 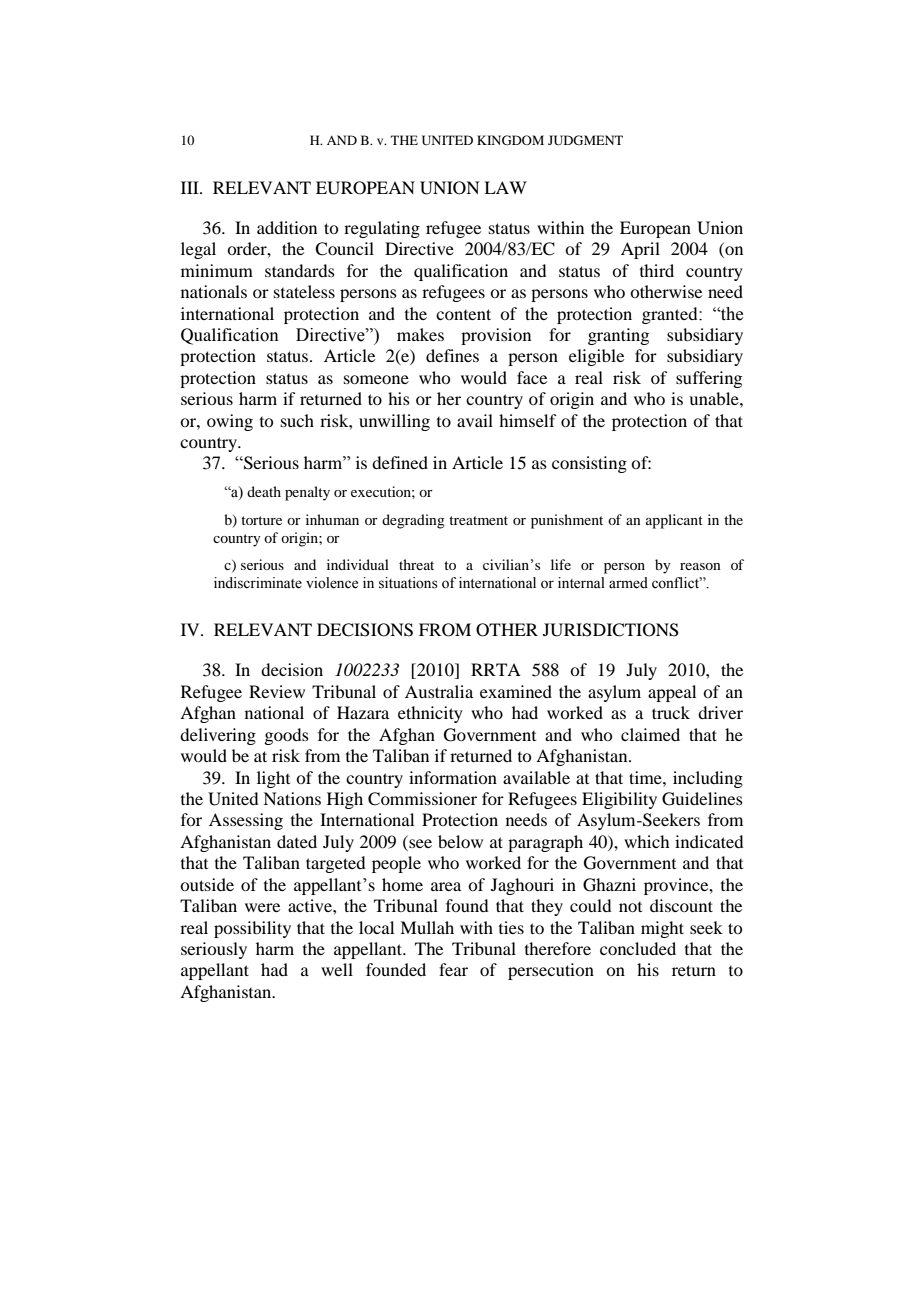 What do you see at coordinates (505, 187) in the image?
I see `LAW` at bounding box center [505, 187].
